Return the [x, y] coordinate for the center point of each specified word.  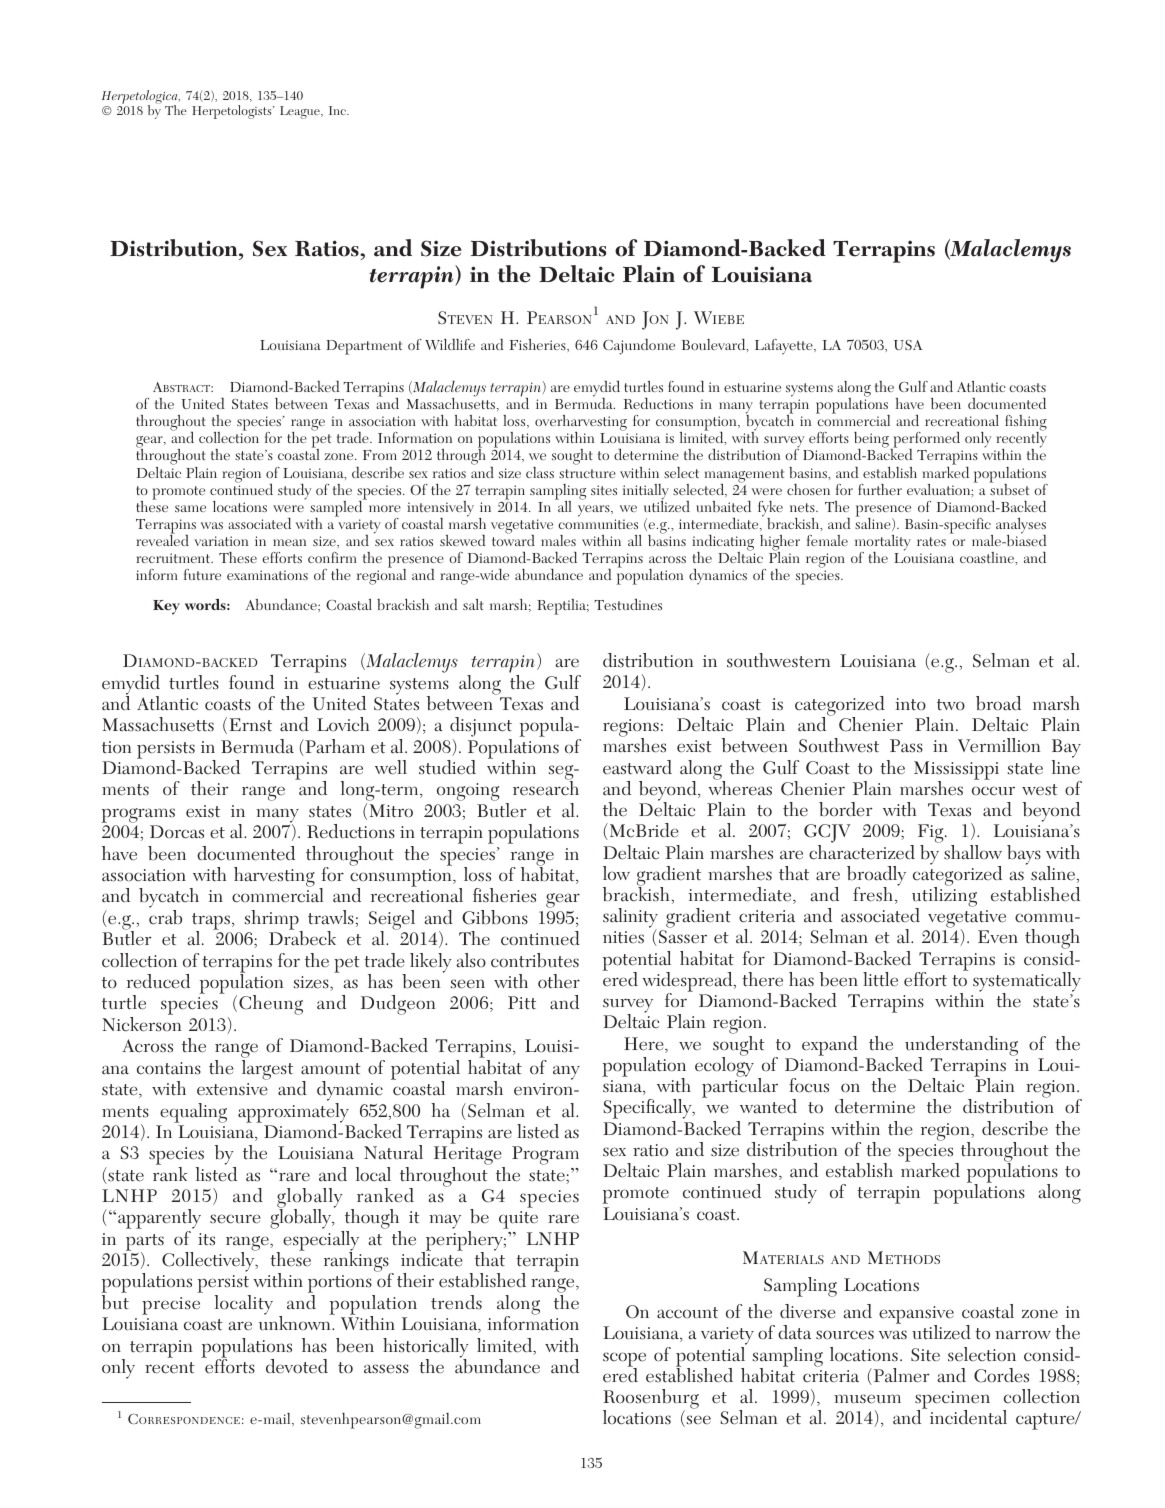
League [301, 112]
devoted [297, 1366]
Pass [906, 746]
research [546, 787]
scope [624, 1360]
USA [908, 345]
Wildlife [450, 344]
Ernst [250, 725]
